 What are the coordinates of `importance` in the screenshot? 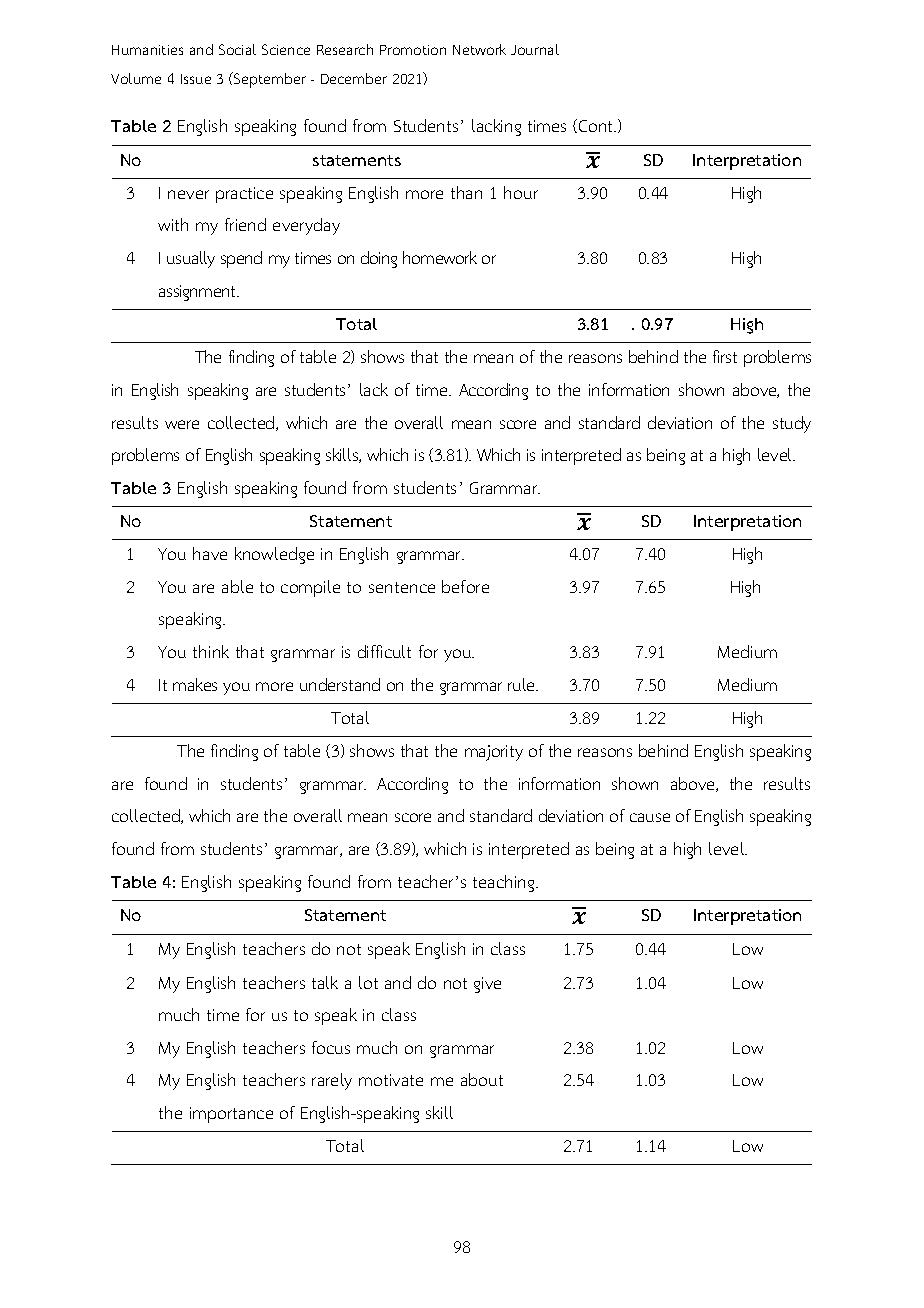 It's located at (231, 1115).
